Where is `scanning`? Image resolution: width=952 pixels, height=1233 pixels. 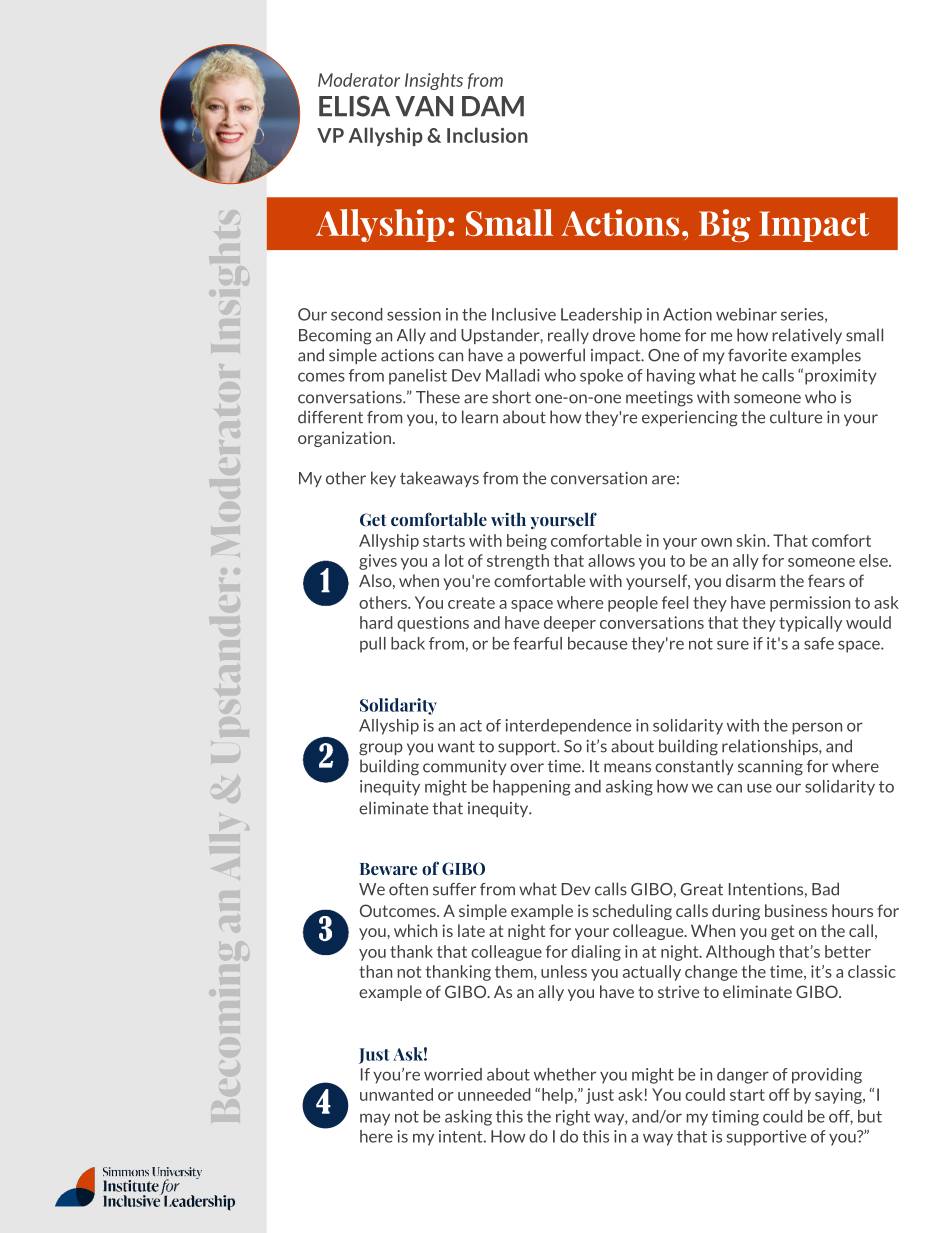
scanning is located at coordinates (770, 768).
